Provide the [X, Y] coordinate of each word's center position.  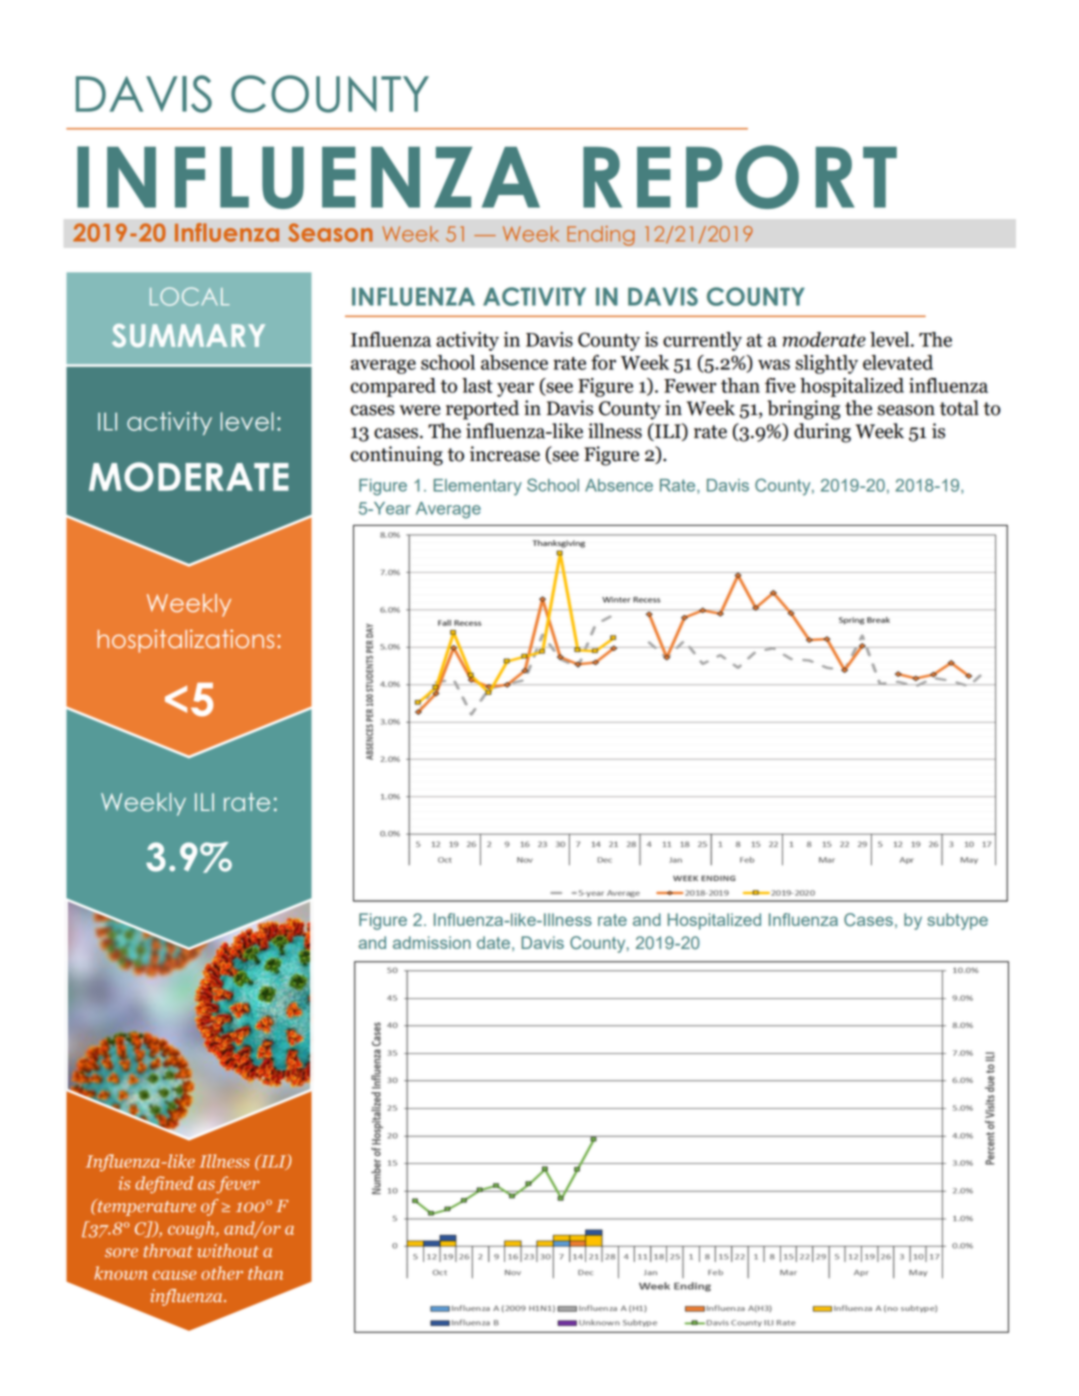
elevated [898, 362]
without [228, 1251]
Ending [601, 235]
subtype [957, 921]
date [493, 942]
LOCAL [189, 296]
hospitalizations [186, 641]
